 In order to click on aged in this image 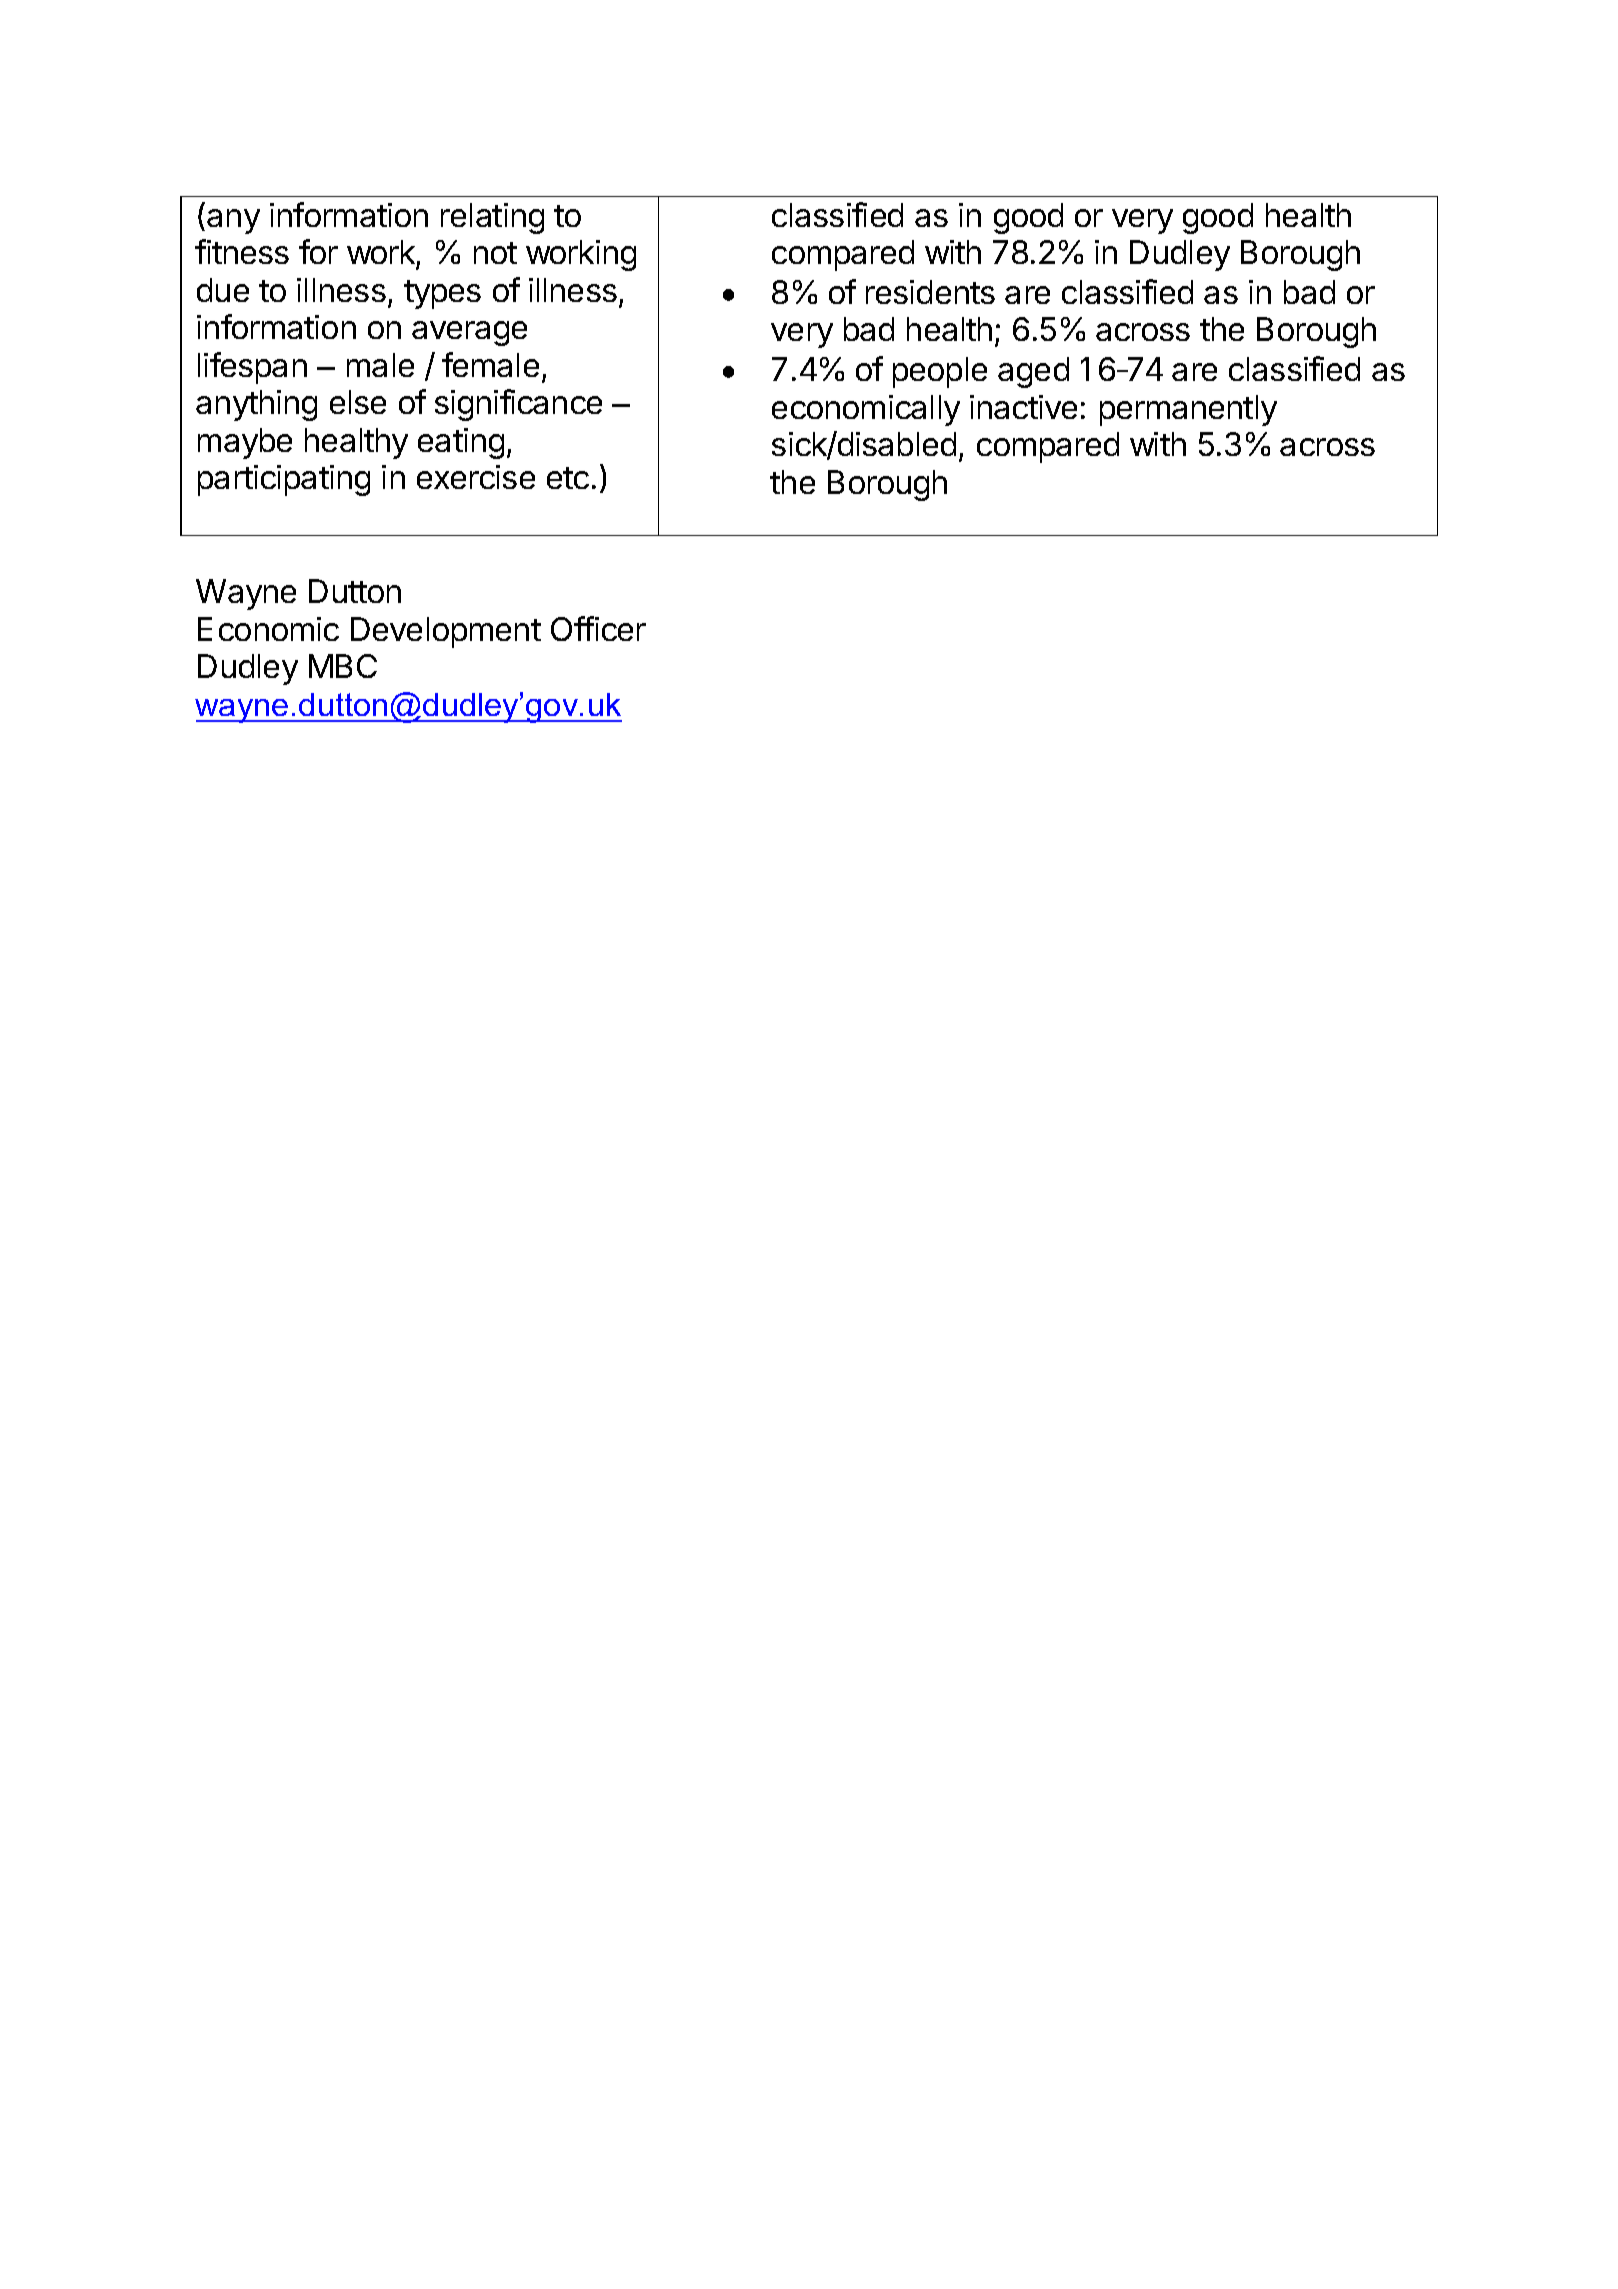, I will do `click(1033, 372)`.
